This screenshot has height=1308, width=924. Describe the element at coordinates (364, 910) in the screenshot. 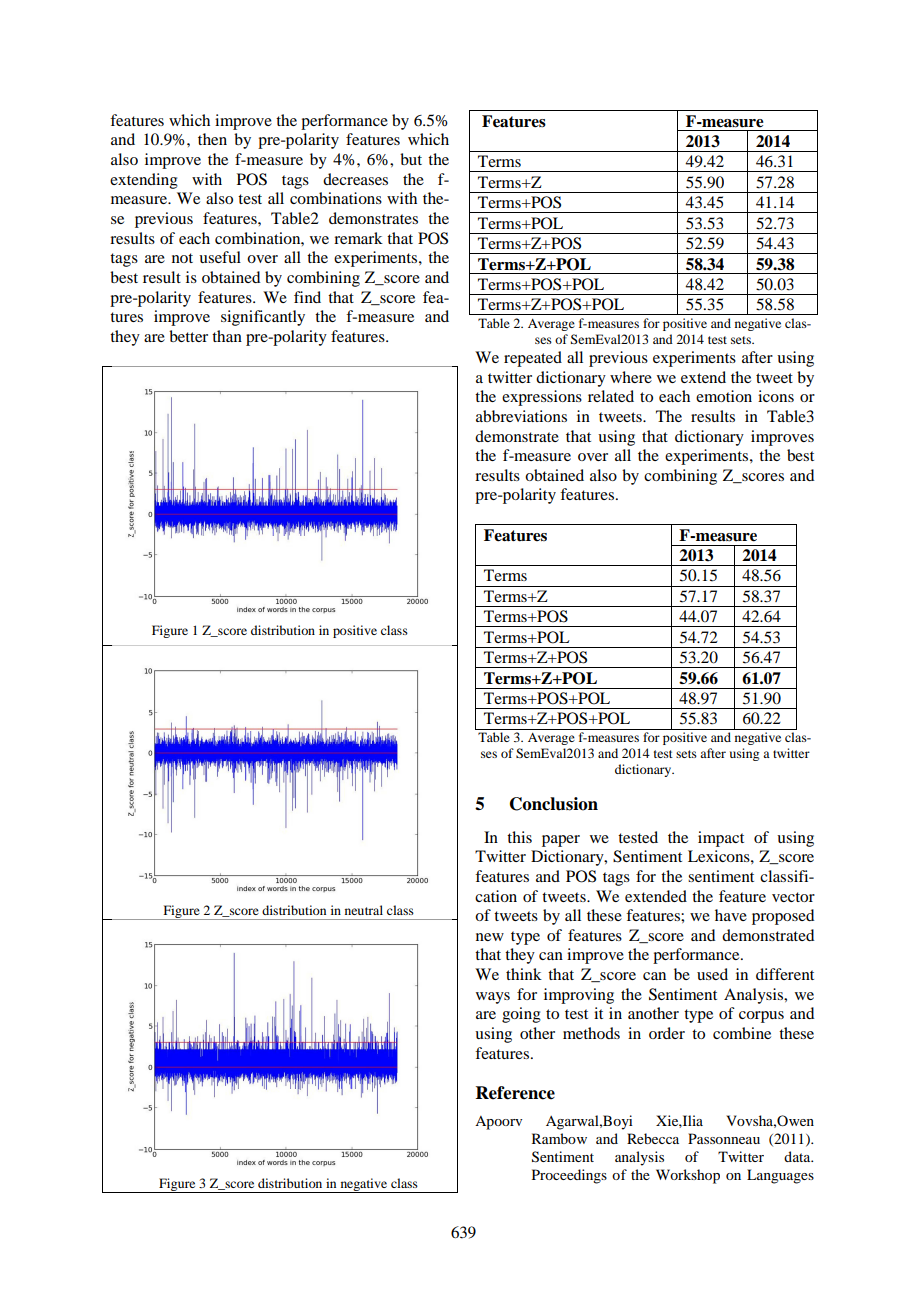

I see `neutral` at that location.
